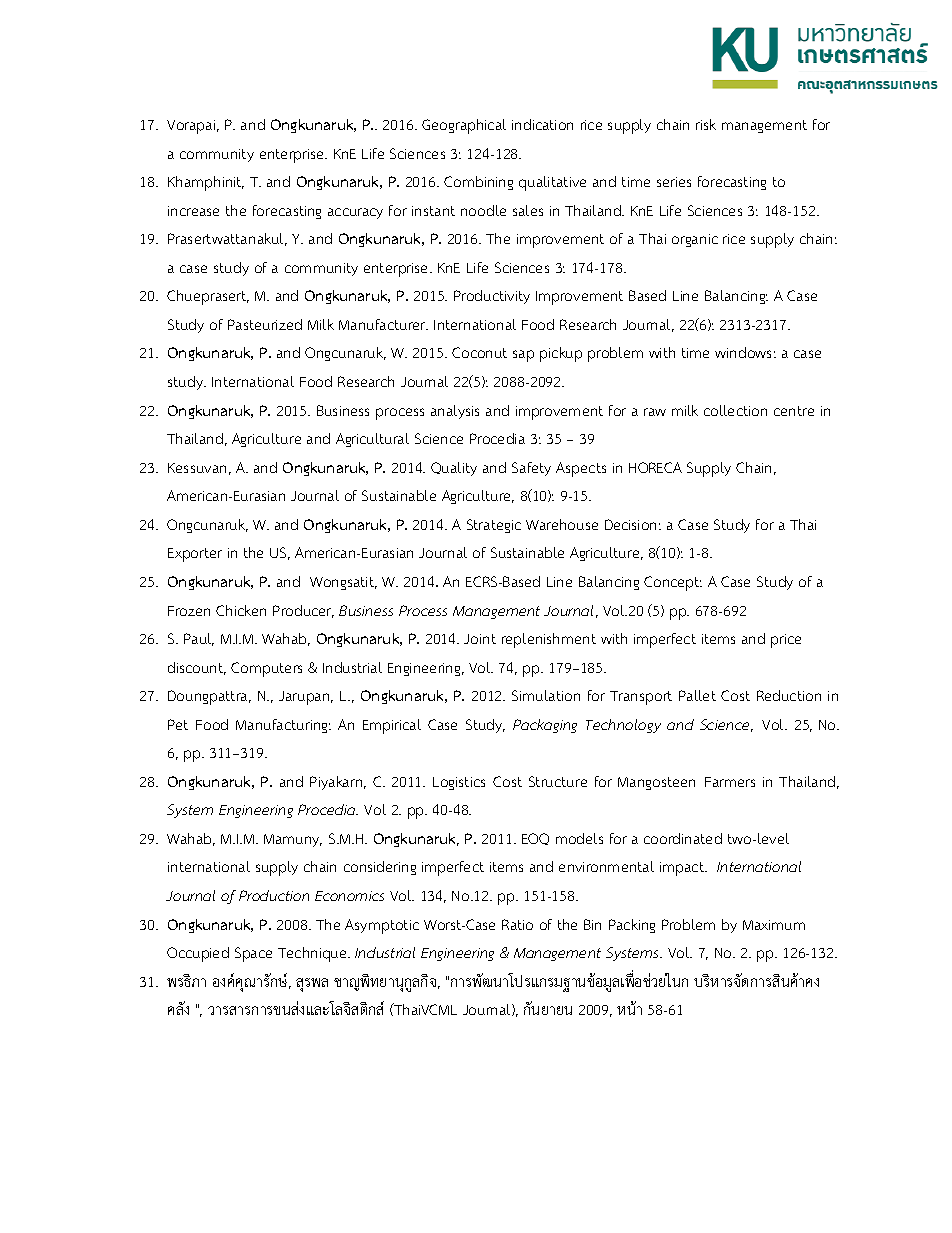 Image resolution: width=952 pixels, height=1233 pixels. I want to click on Exporter, so click(195, 555).
